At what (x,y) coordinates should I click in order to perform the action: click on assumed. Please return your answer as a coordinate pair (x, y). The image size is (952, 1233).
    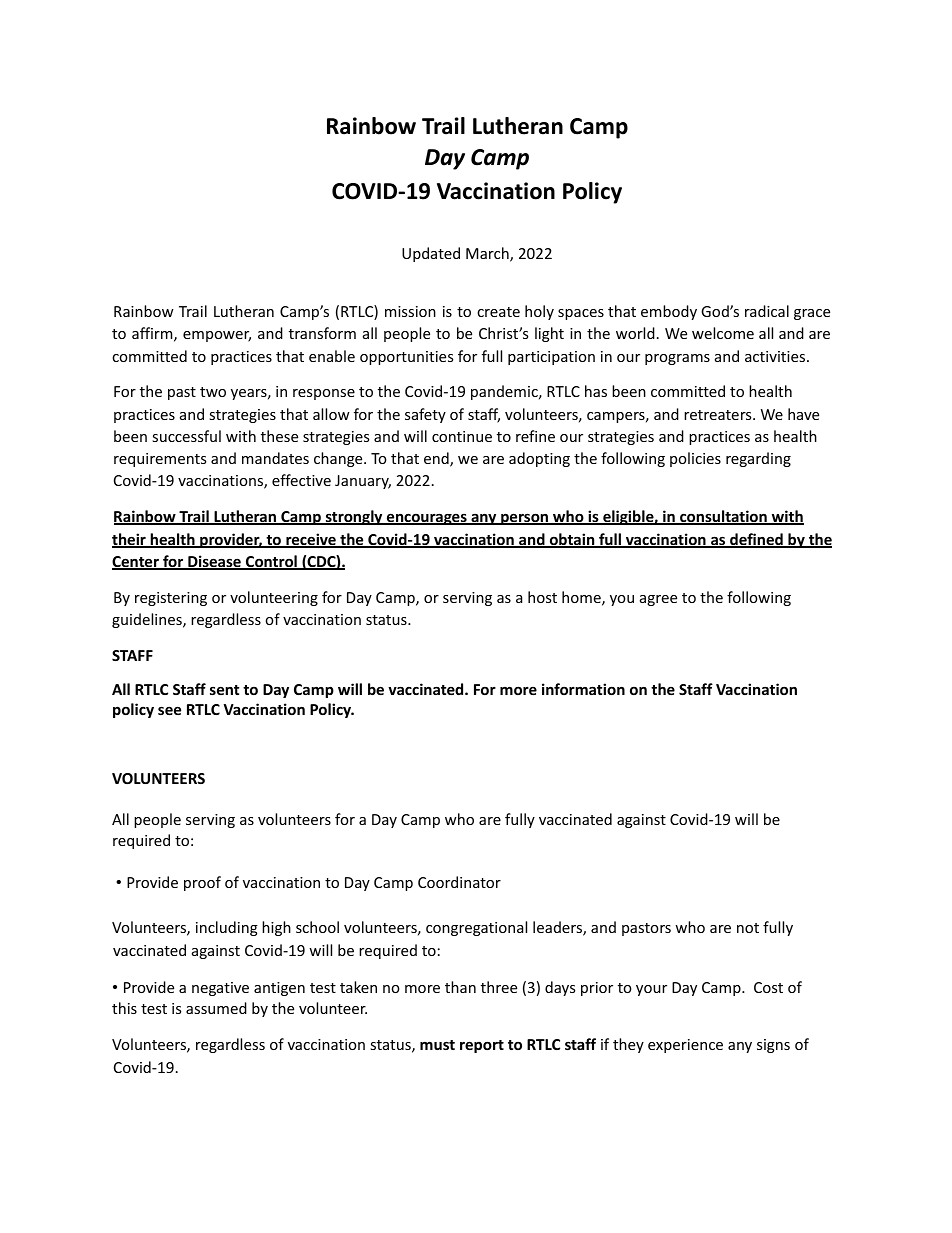
    Looking at the image, I should click on (216, 1008).
